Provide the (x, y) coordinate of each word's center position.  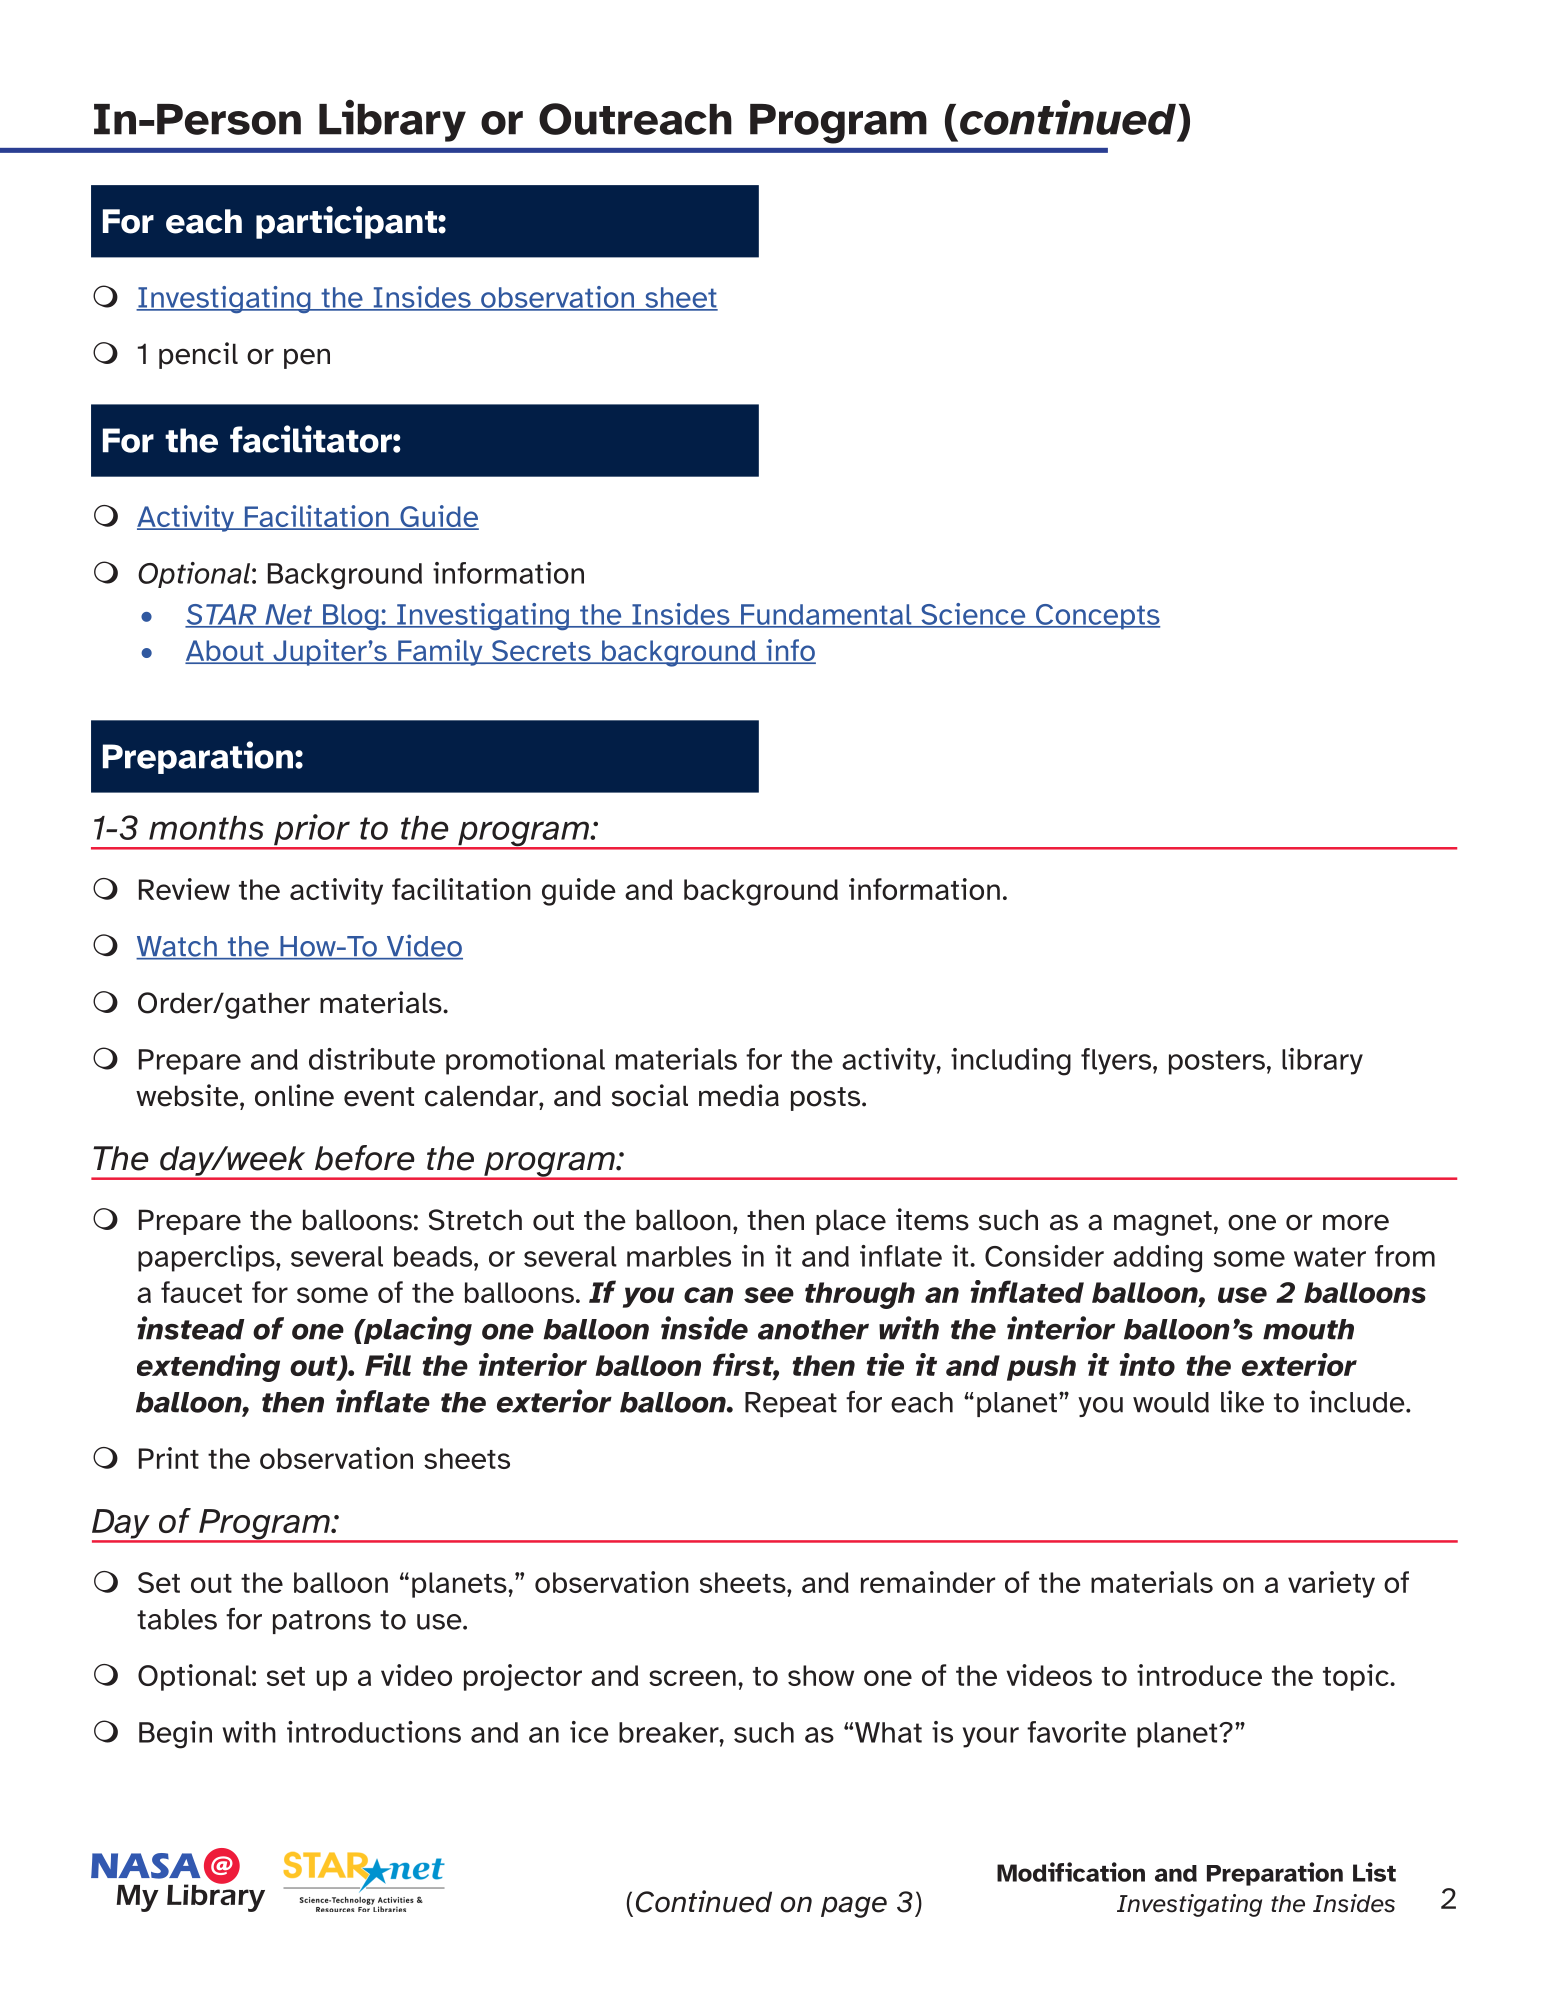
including (1011, 1062)
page (854, 1907)
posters (1217, 1062)
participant (347, 222)
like (1242, 1401)
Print (169, 1458)
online (294, 1095)
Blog (351, 617)
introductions (374, 1732)
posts (827, 1099)
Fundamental (826, 615)
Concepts (1097, 617)
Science (973, 615)
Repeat (791, 1404)
